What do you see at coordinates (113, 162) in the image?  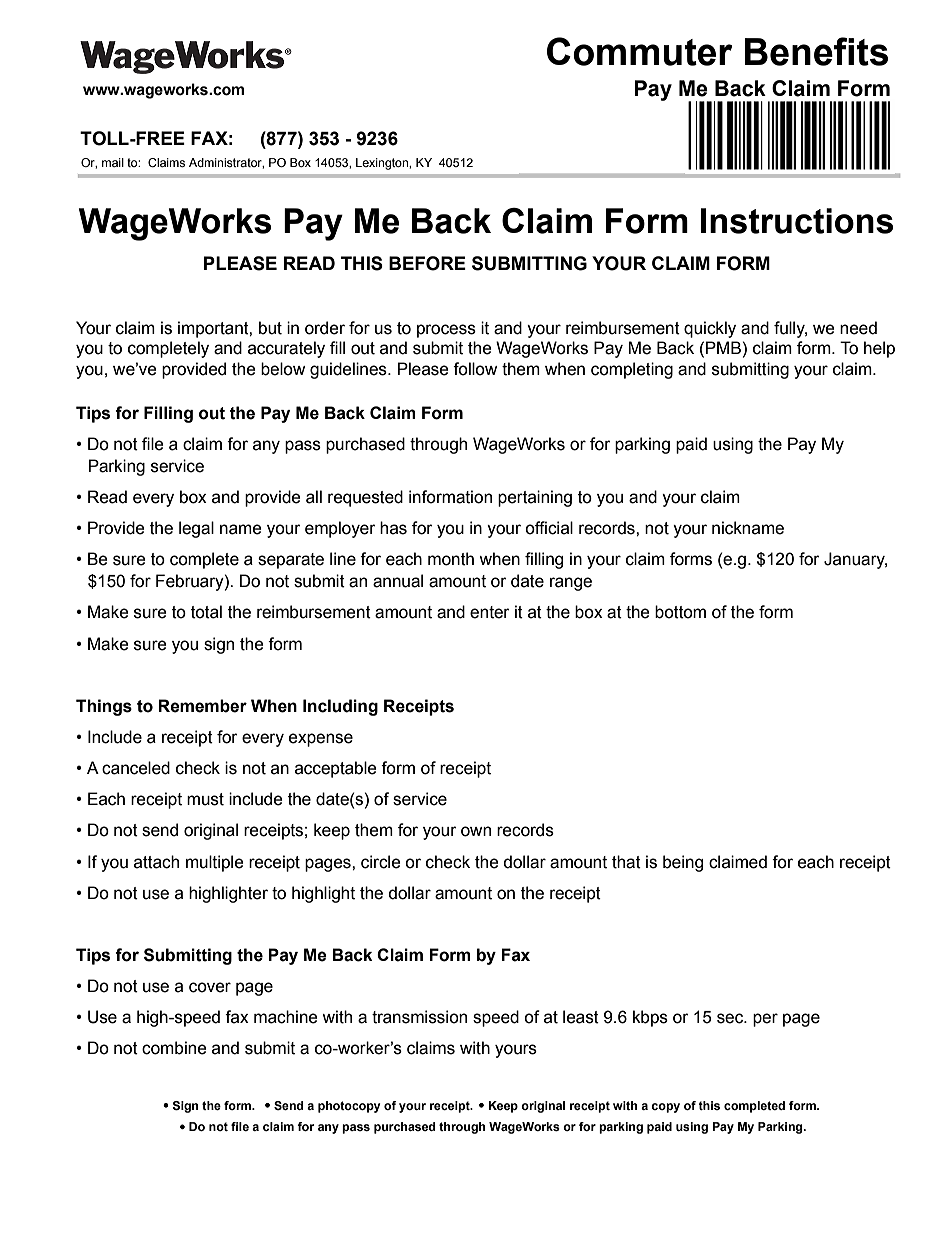 I see `mail` at bounding box center [113, 162].
